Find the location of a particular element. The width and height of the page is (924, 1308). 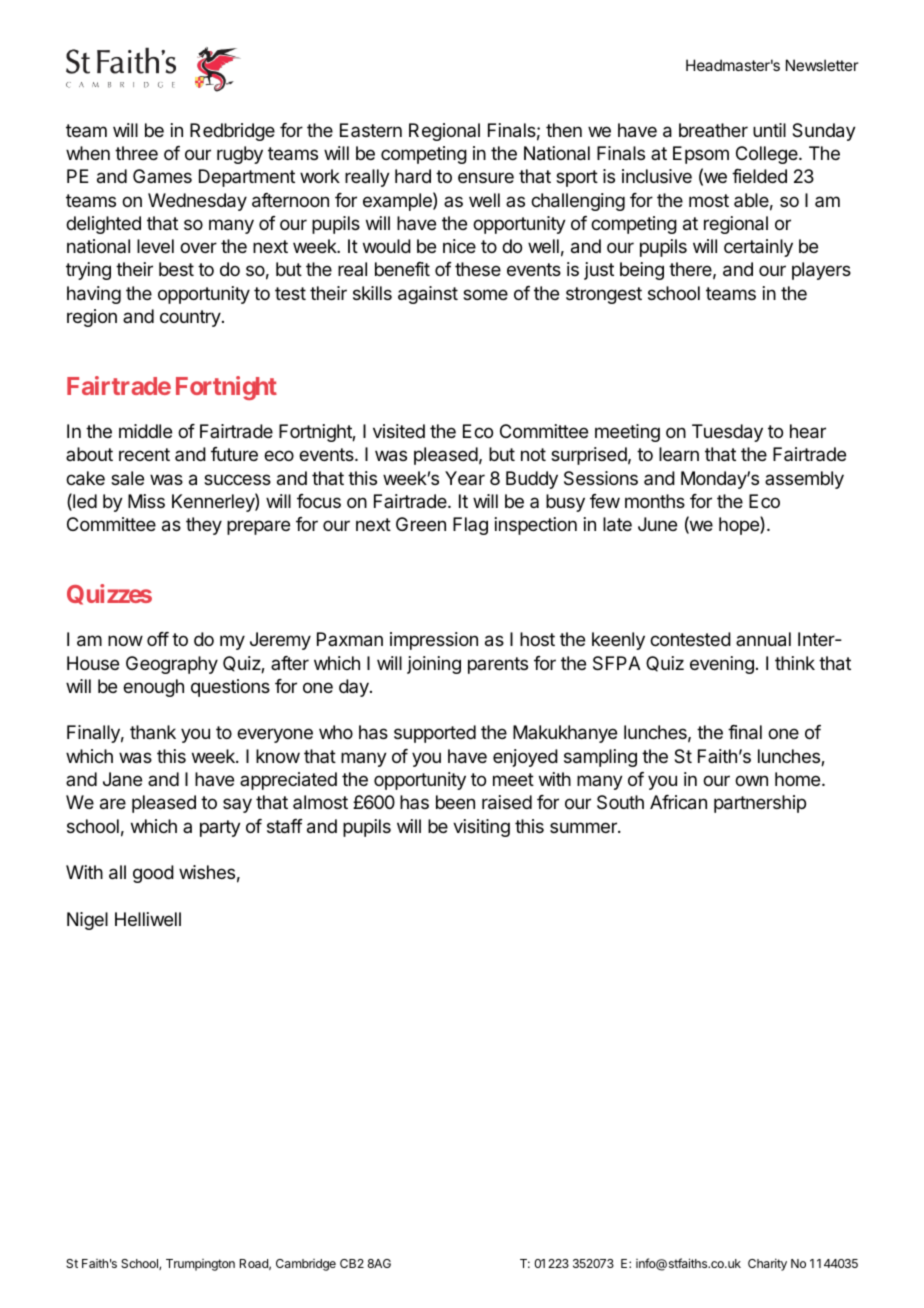

Tuesday is located at coordinates (727, 433).
